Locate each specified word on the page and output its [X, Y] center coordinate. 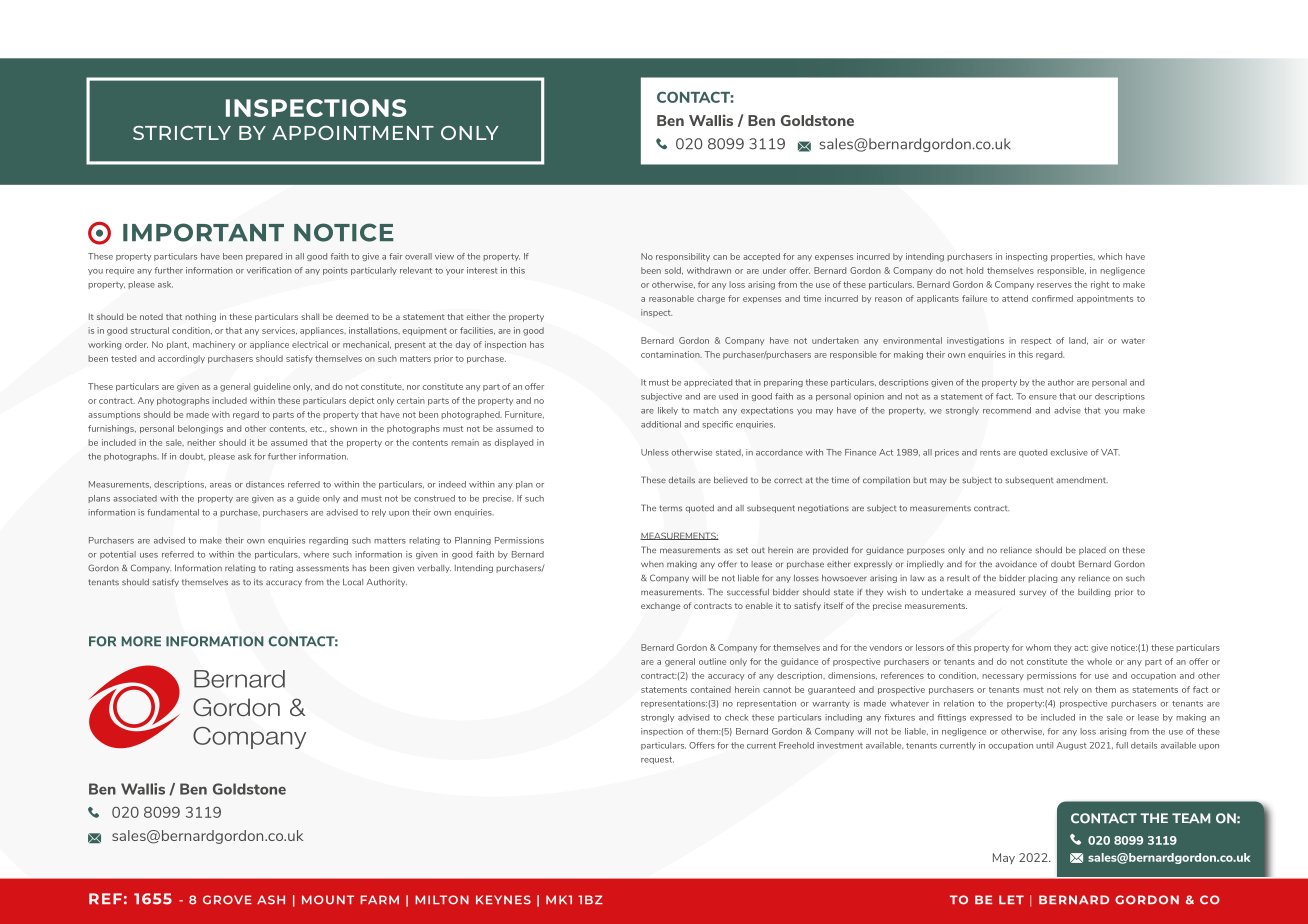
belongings [200, 429]
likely [668, 411]
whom [1038, 647]
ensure [1043, 397]
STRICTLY [182, 133]
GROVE [227, 900]
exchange [660, 606]
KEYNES [503, 900]
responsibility [683, 257]
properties [1073, 257]
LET [1011, 899]
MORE [141, 641]
